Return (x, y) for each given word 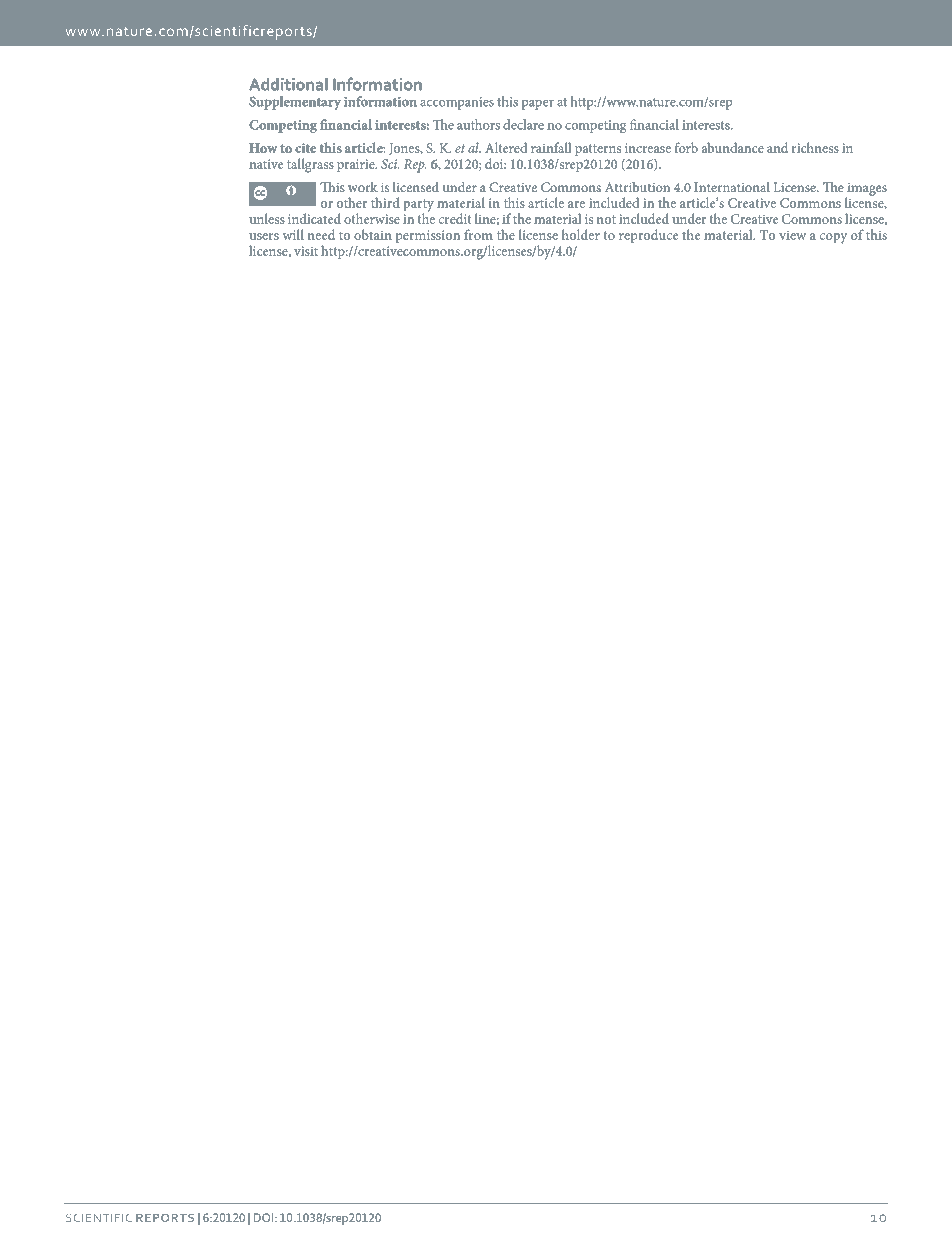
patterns (598, 150)
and (777, 147)
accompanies (457, 103)
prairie (357, 166)
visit (306, 251)
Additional (288, 84)
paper (537, 105)
